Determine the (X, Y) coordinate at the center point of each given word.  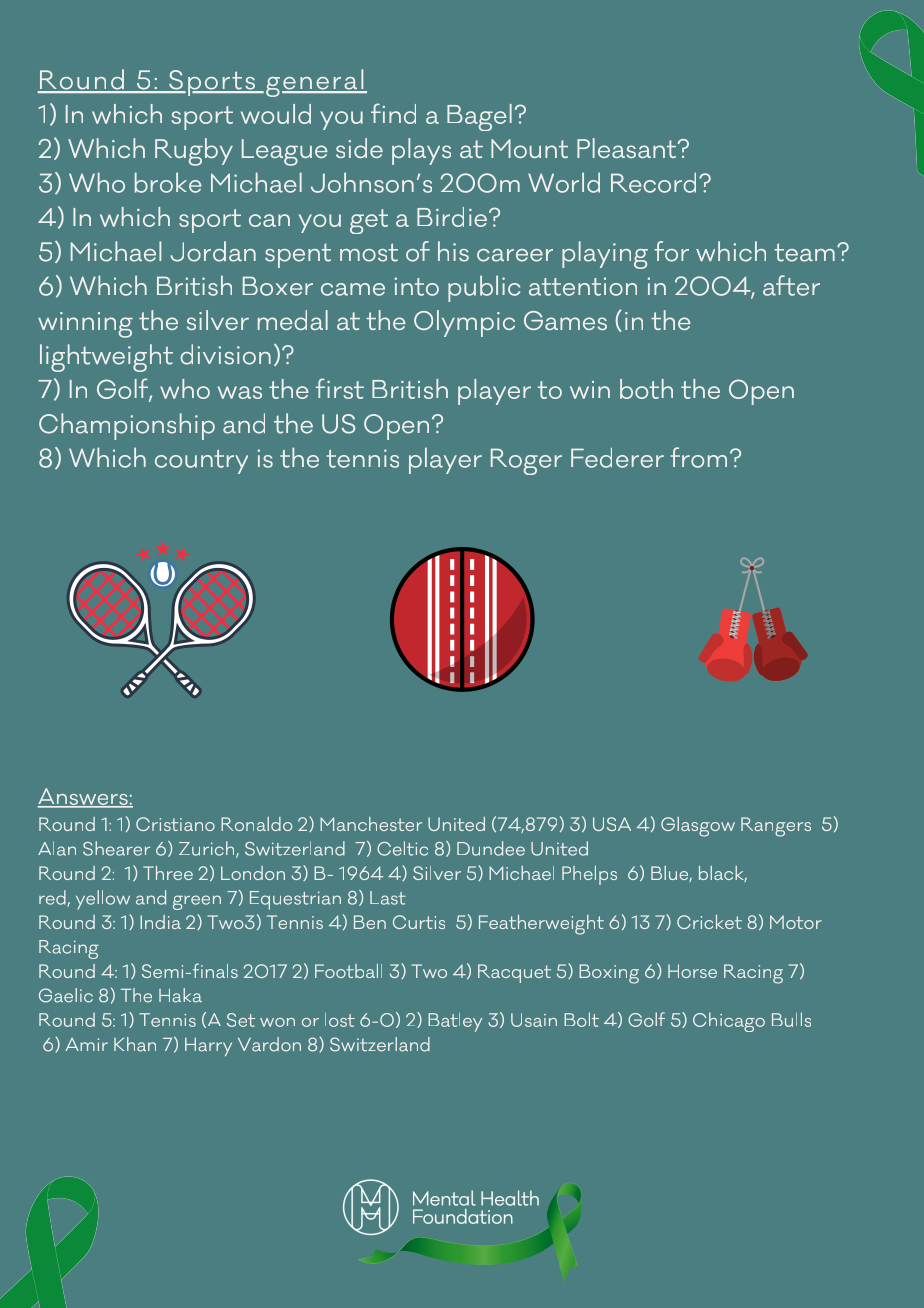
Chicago (729, 1022)
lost (340, 1019)
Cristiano (175, 824)
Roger (526, 461)
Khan (135, 1044)
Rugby (194, 152)
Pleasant (628, 148)
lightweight (106, 358)
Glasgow (698, 827)
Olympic (464, 323)
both (646, 389)
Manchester (371, 824)
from (698, 457)
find (393, 113)
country (201, 462)
